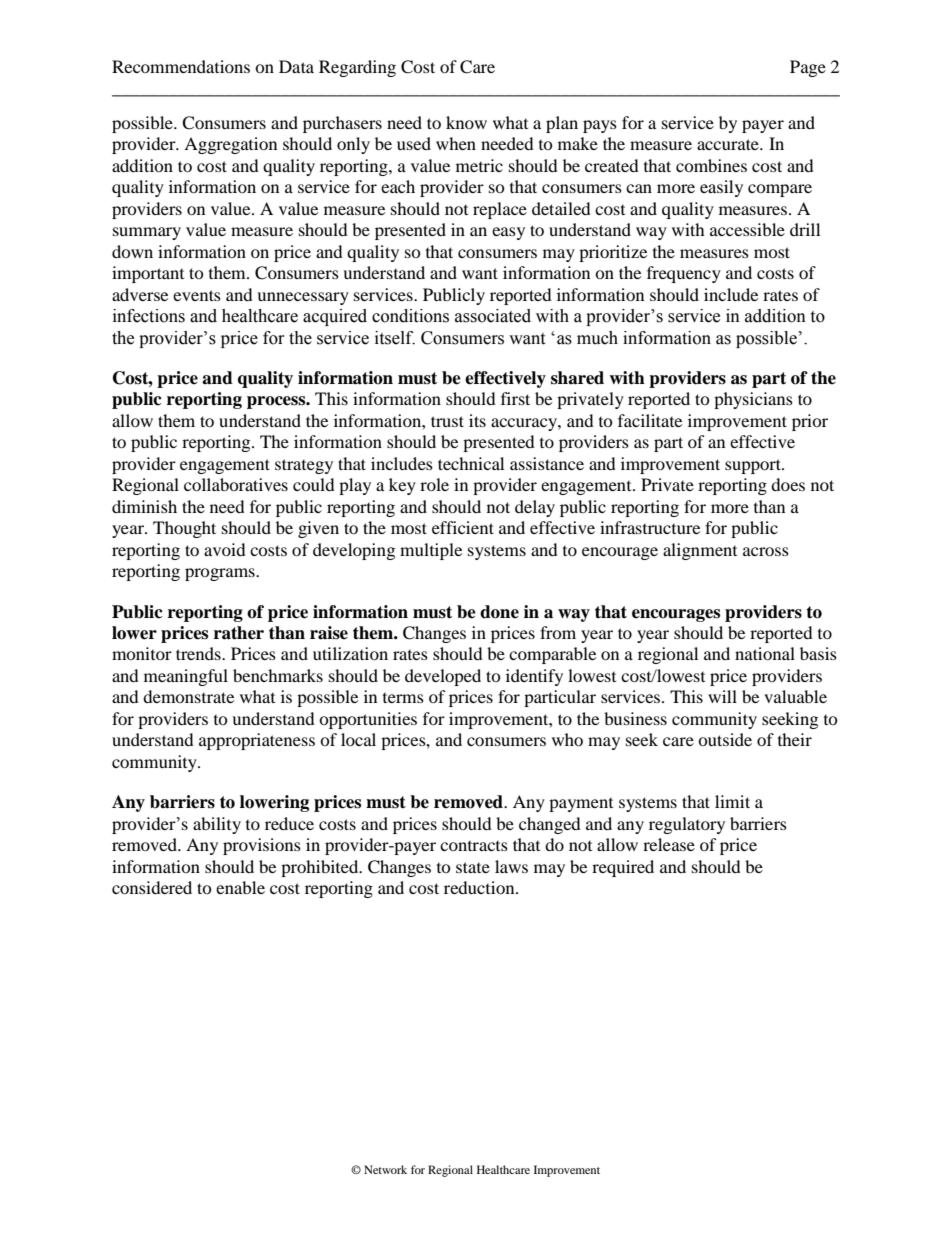  Describe the element at coordinates (304, 466) in the screenshot. I see `strategy` at that location.
